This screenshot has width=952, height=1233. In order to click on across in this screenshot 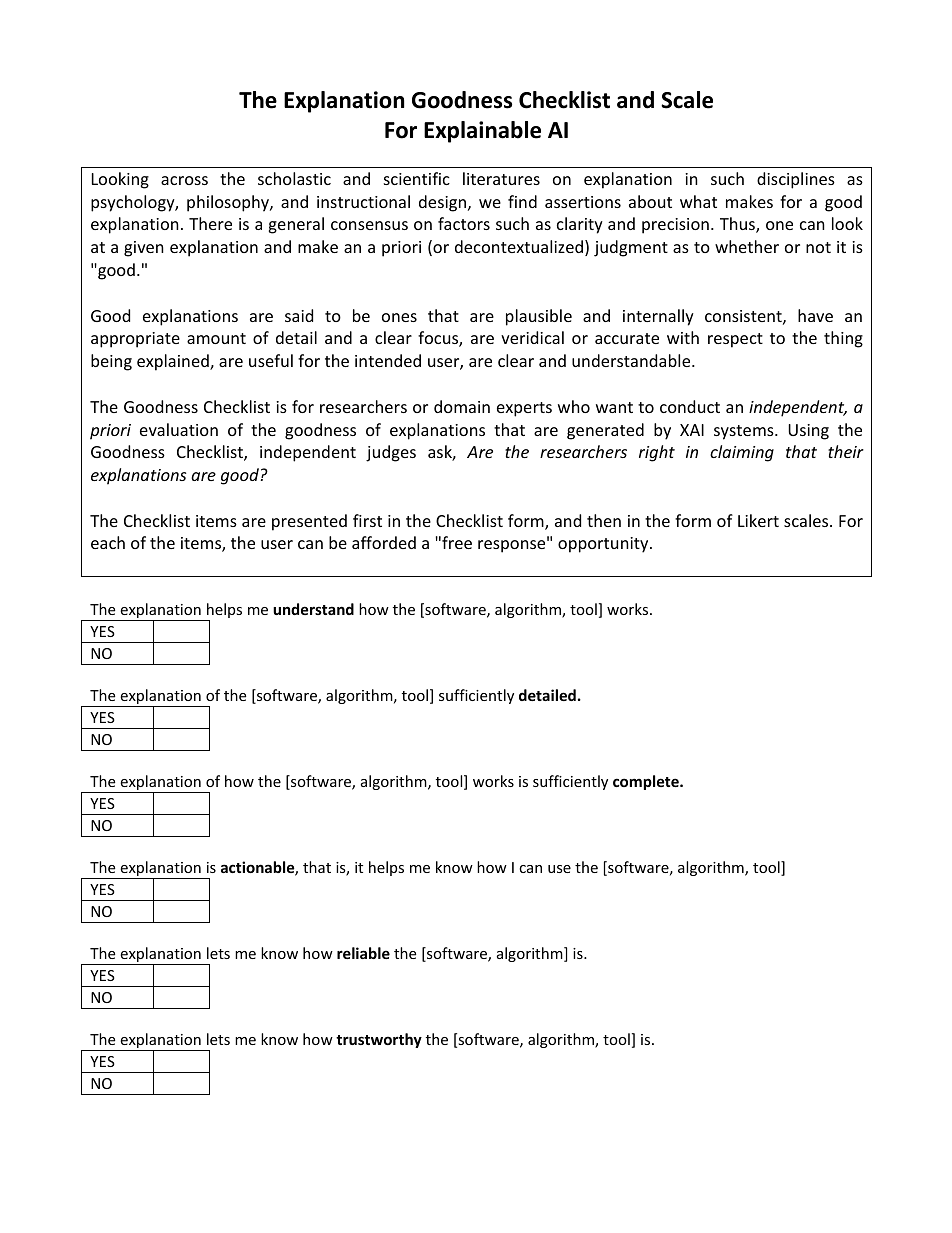, I will do `click(184, 180)`.
